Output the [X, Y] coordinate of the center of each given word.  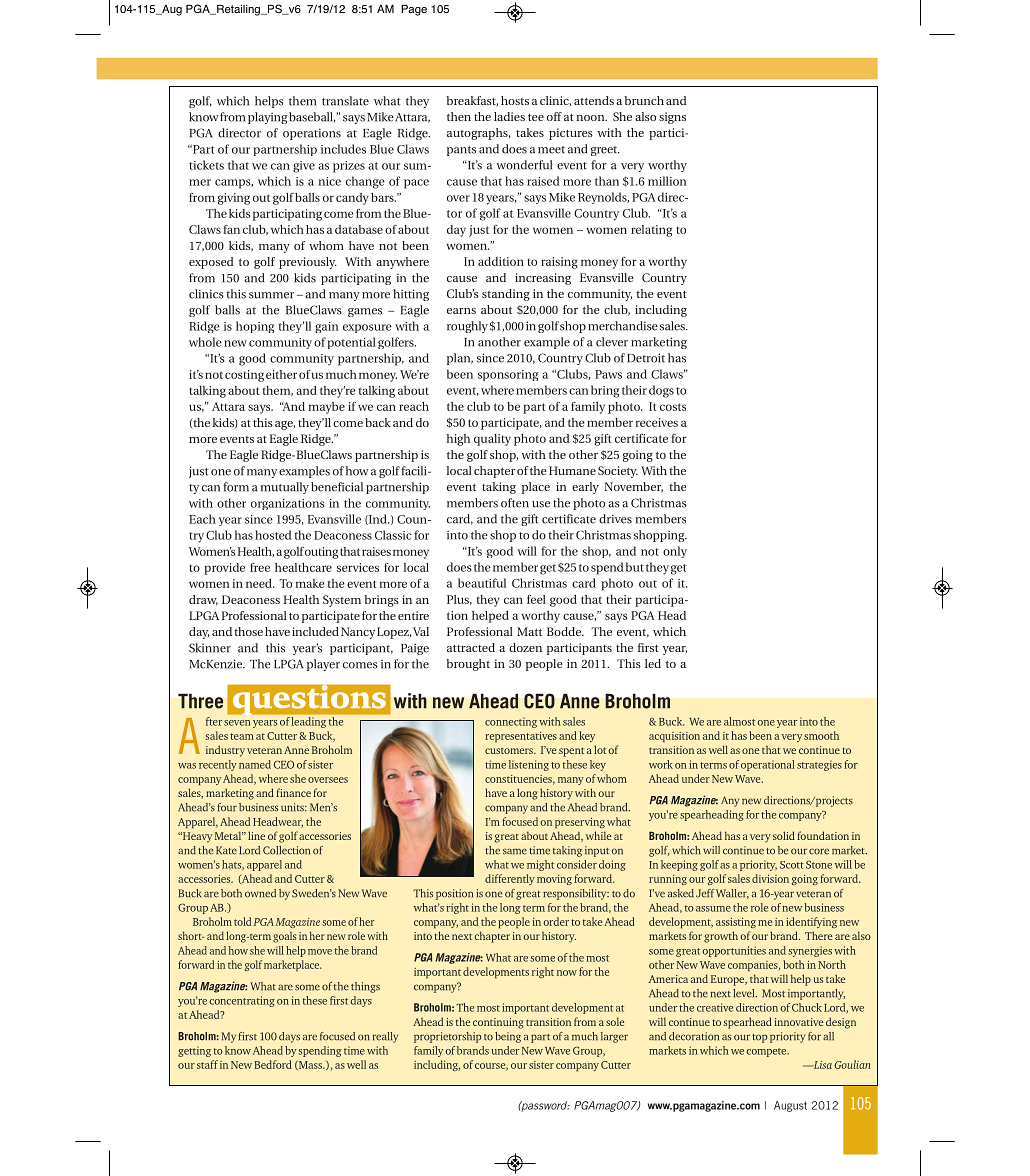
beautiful [482, 583]
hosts [515, 100]
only [675, 552]
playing [268, 118]
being [508, 1037]
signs [672, 118]
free [260, 567]
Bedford [273, 1064]
